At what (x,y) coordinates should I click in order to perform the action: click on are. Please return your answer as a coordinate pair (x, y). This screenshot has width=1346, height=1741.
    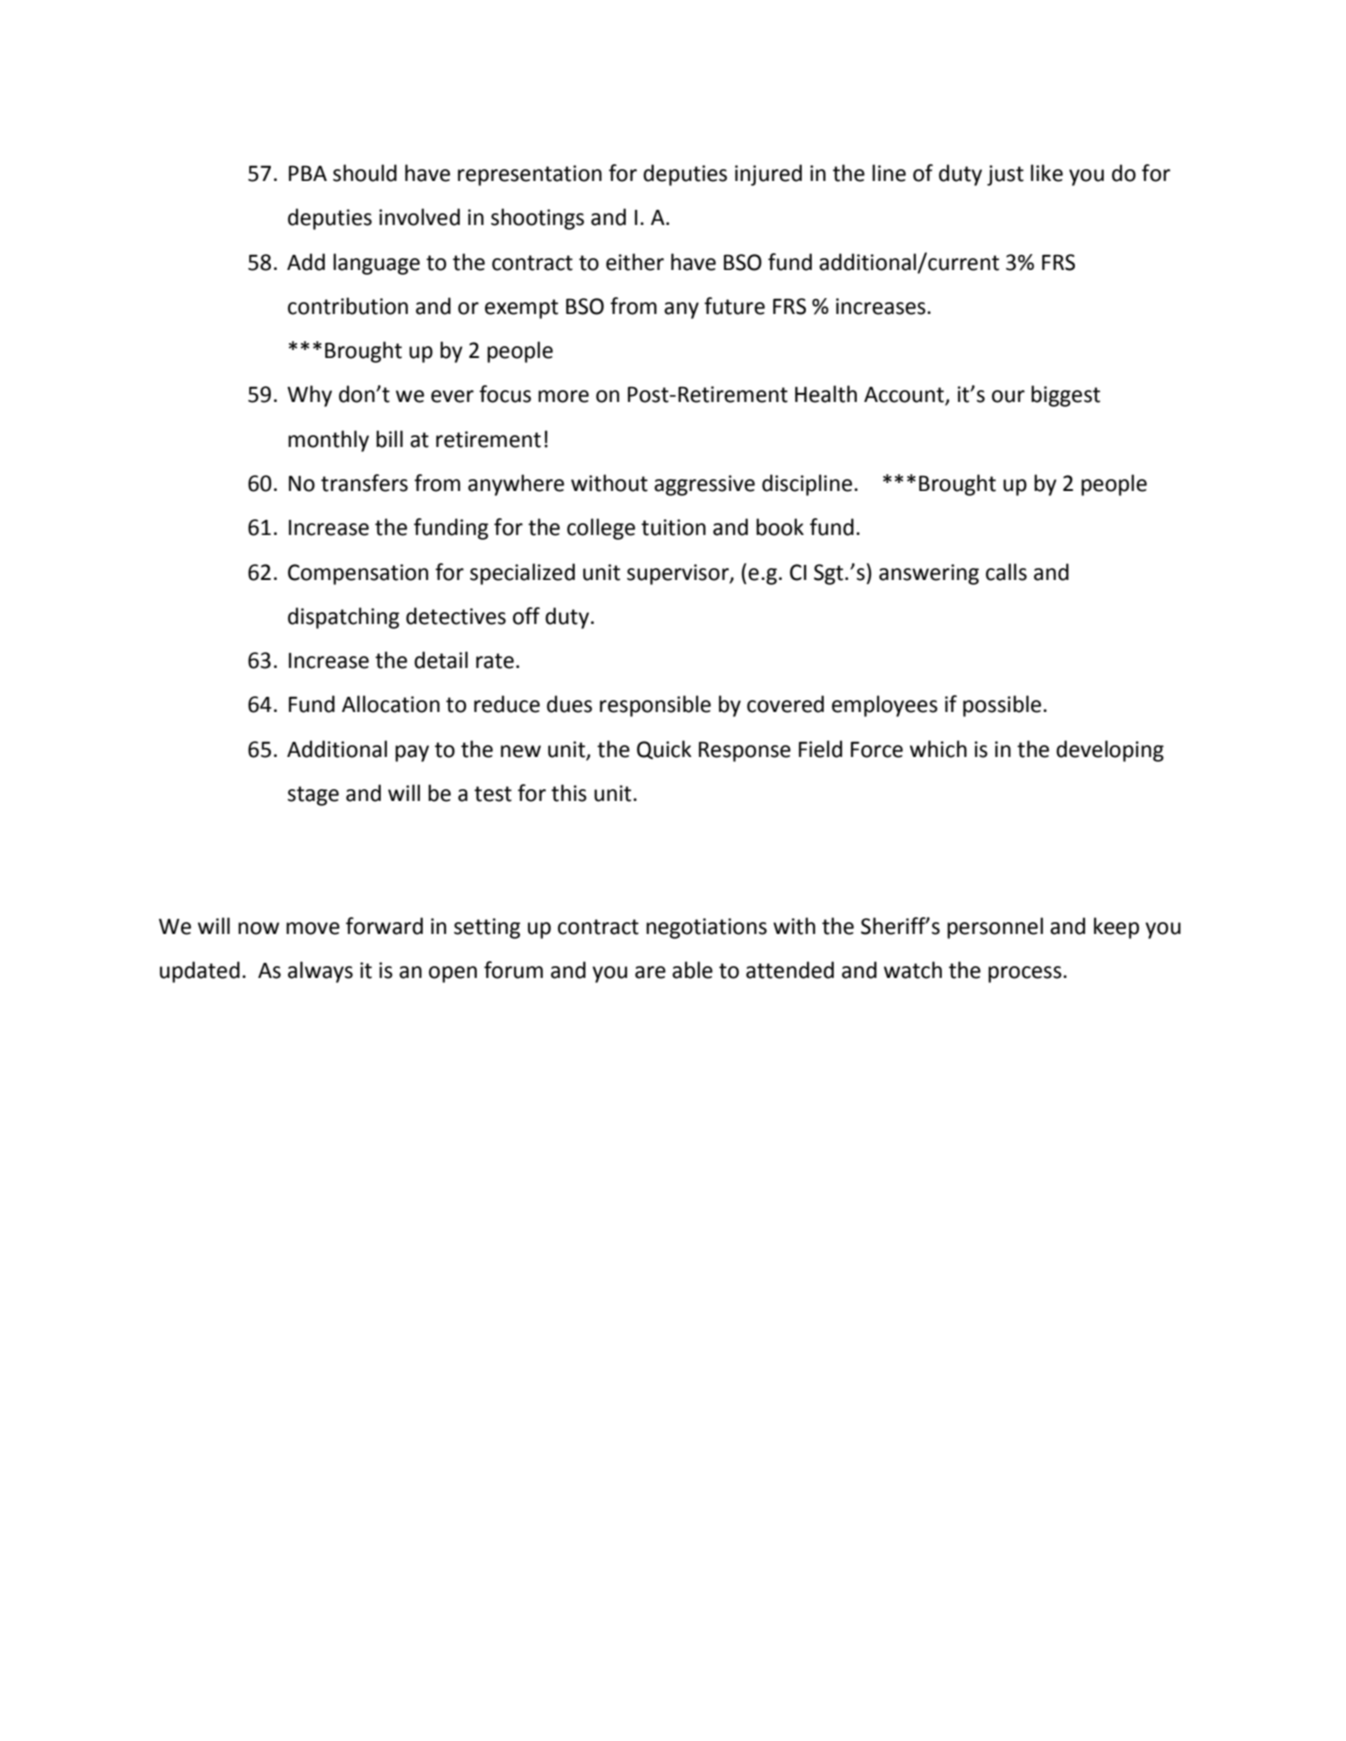
    Looking at the image, I should click on (650, 972).
